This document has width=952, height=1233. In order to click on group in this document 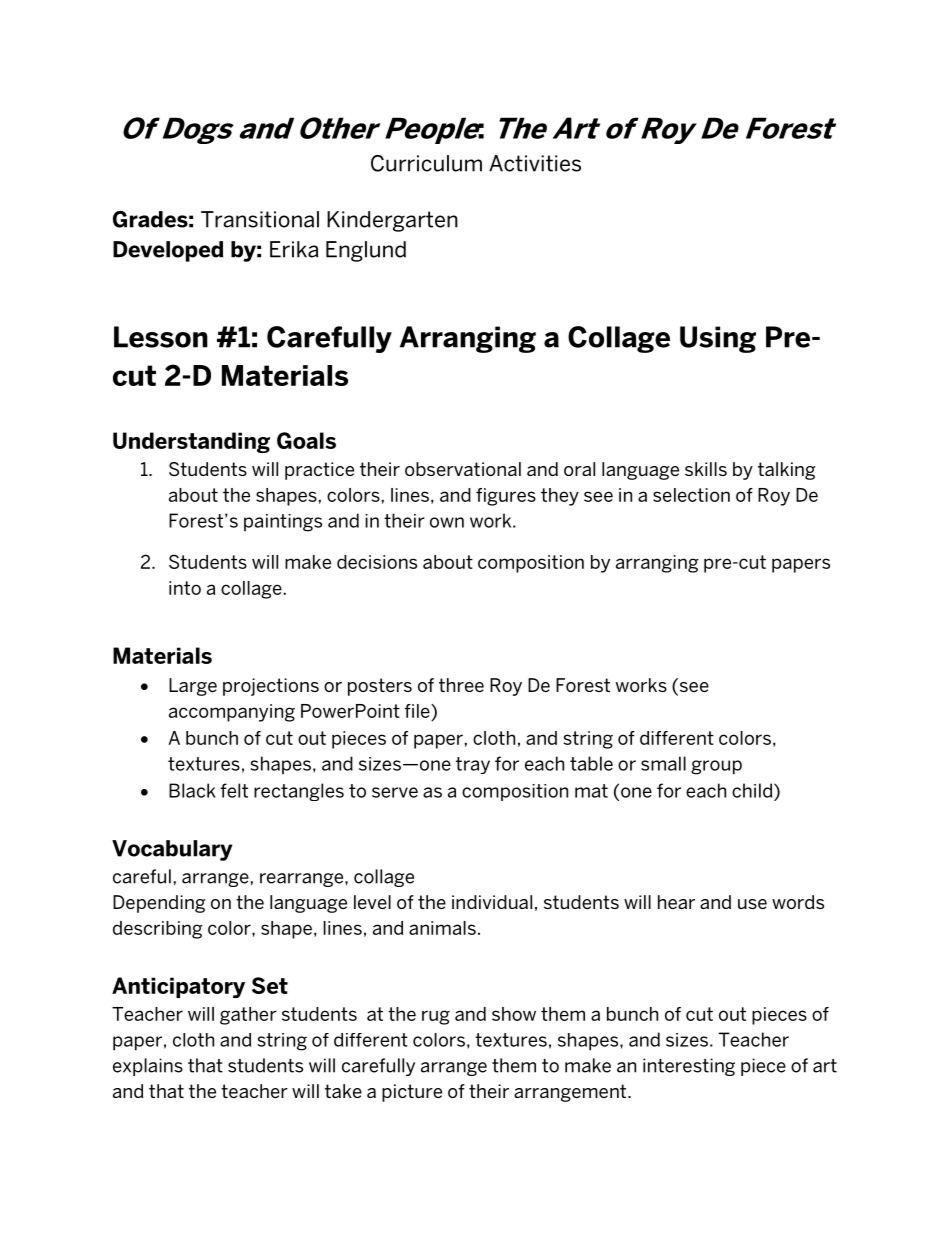, I will do `click(716, 767)`.
